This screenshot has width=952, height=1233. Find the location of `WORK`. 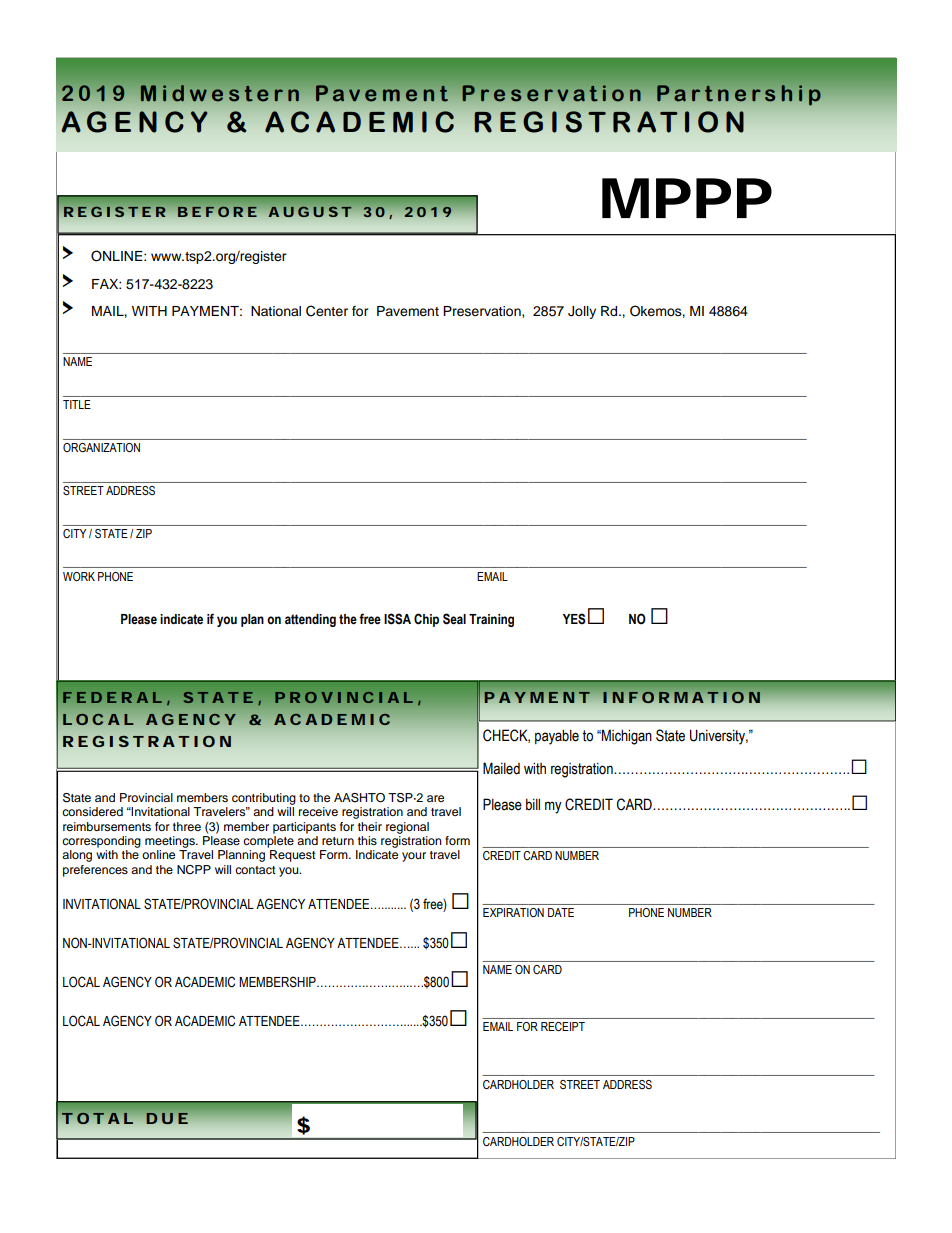

WORK is located at coordinates (79, 576).
